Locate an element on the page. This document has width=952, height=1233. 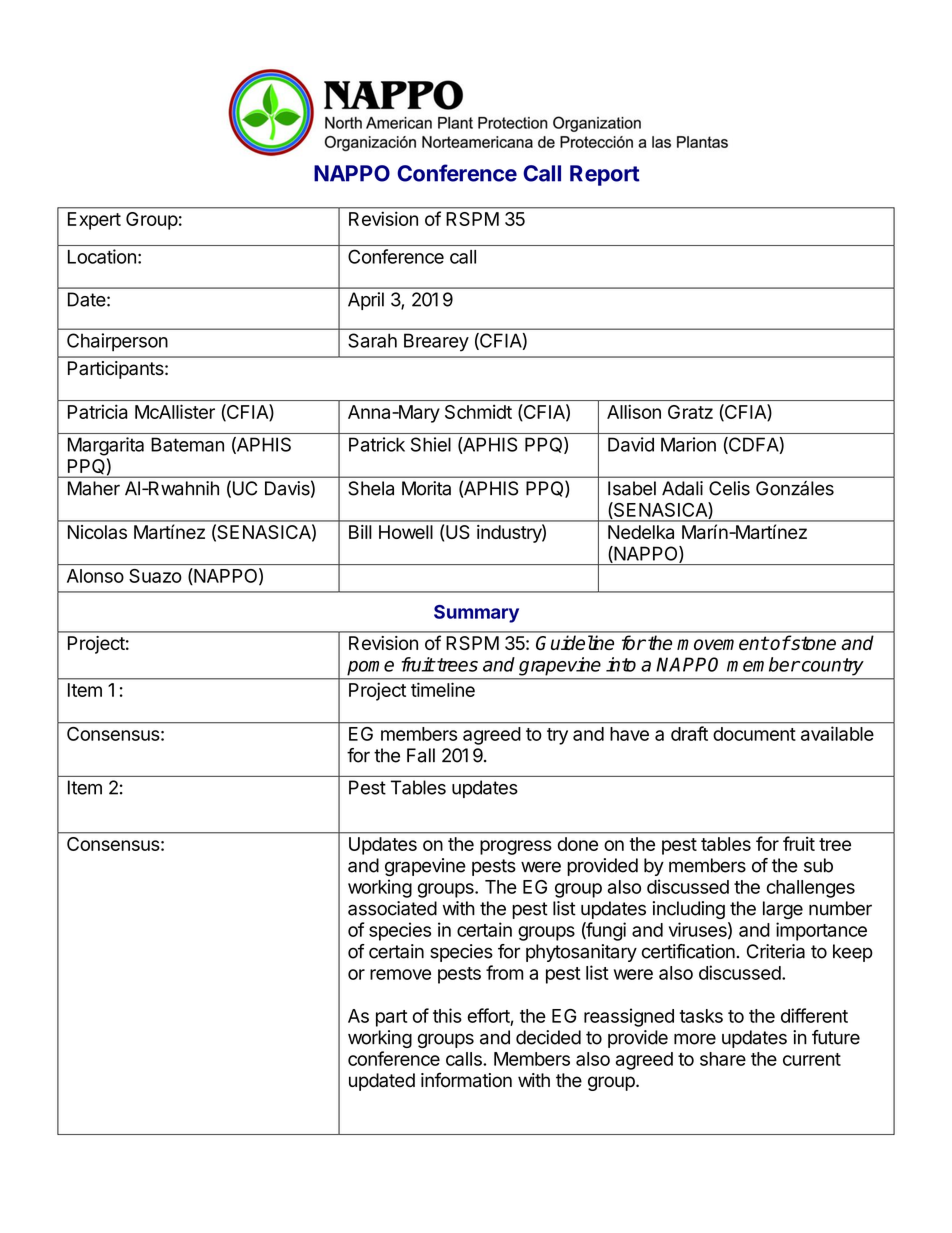
progress is located at coordinates (516, 847).
